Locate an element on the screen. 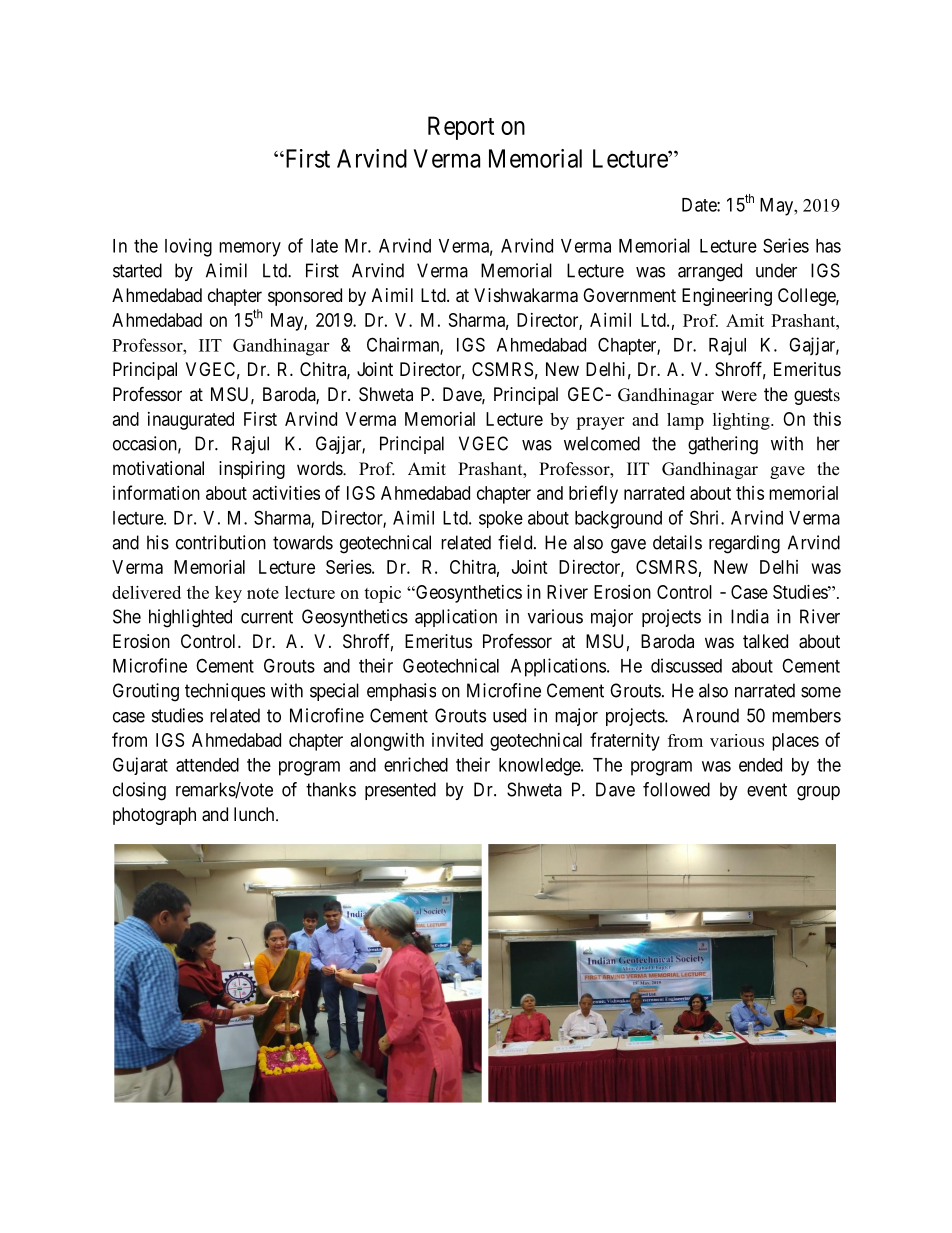 The width and height of the screenshot is (952, 1233). field is located at coordinates (516, 542).
